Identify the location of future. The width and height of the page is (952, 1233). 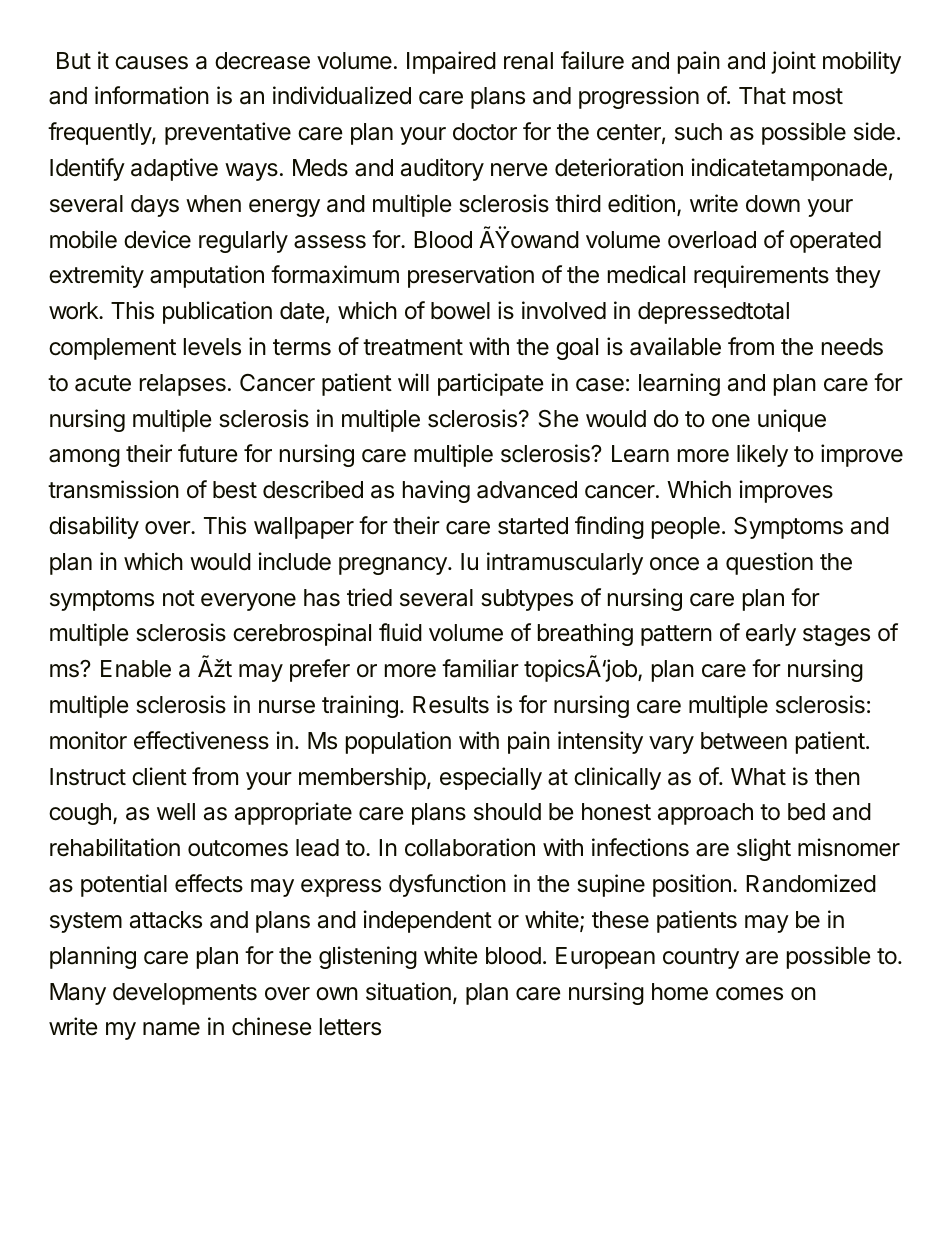
(207, 453).
